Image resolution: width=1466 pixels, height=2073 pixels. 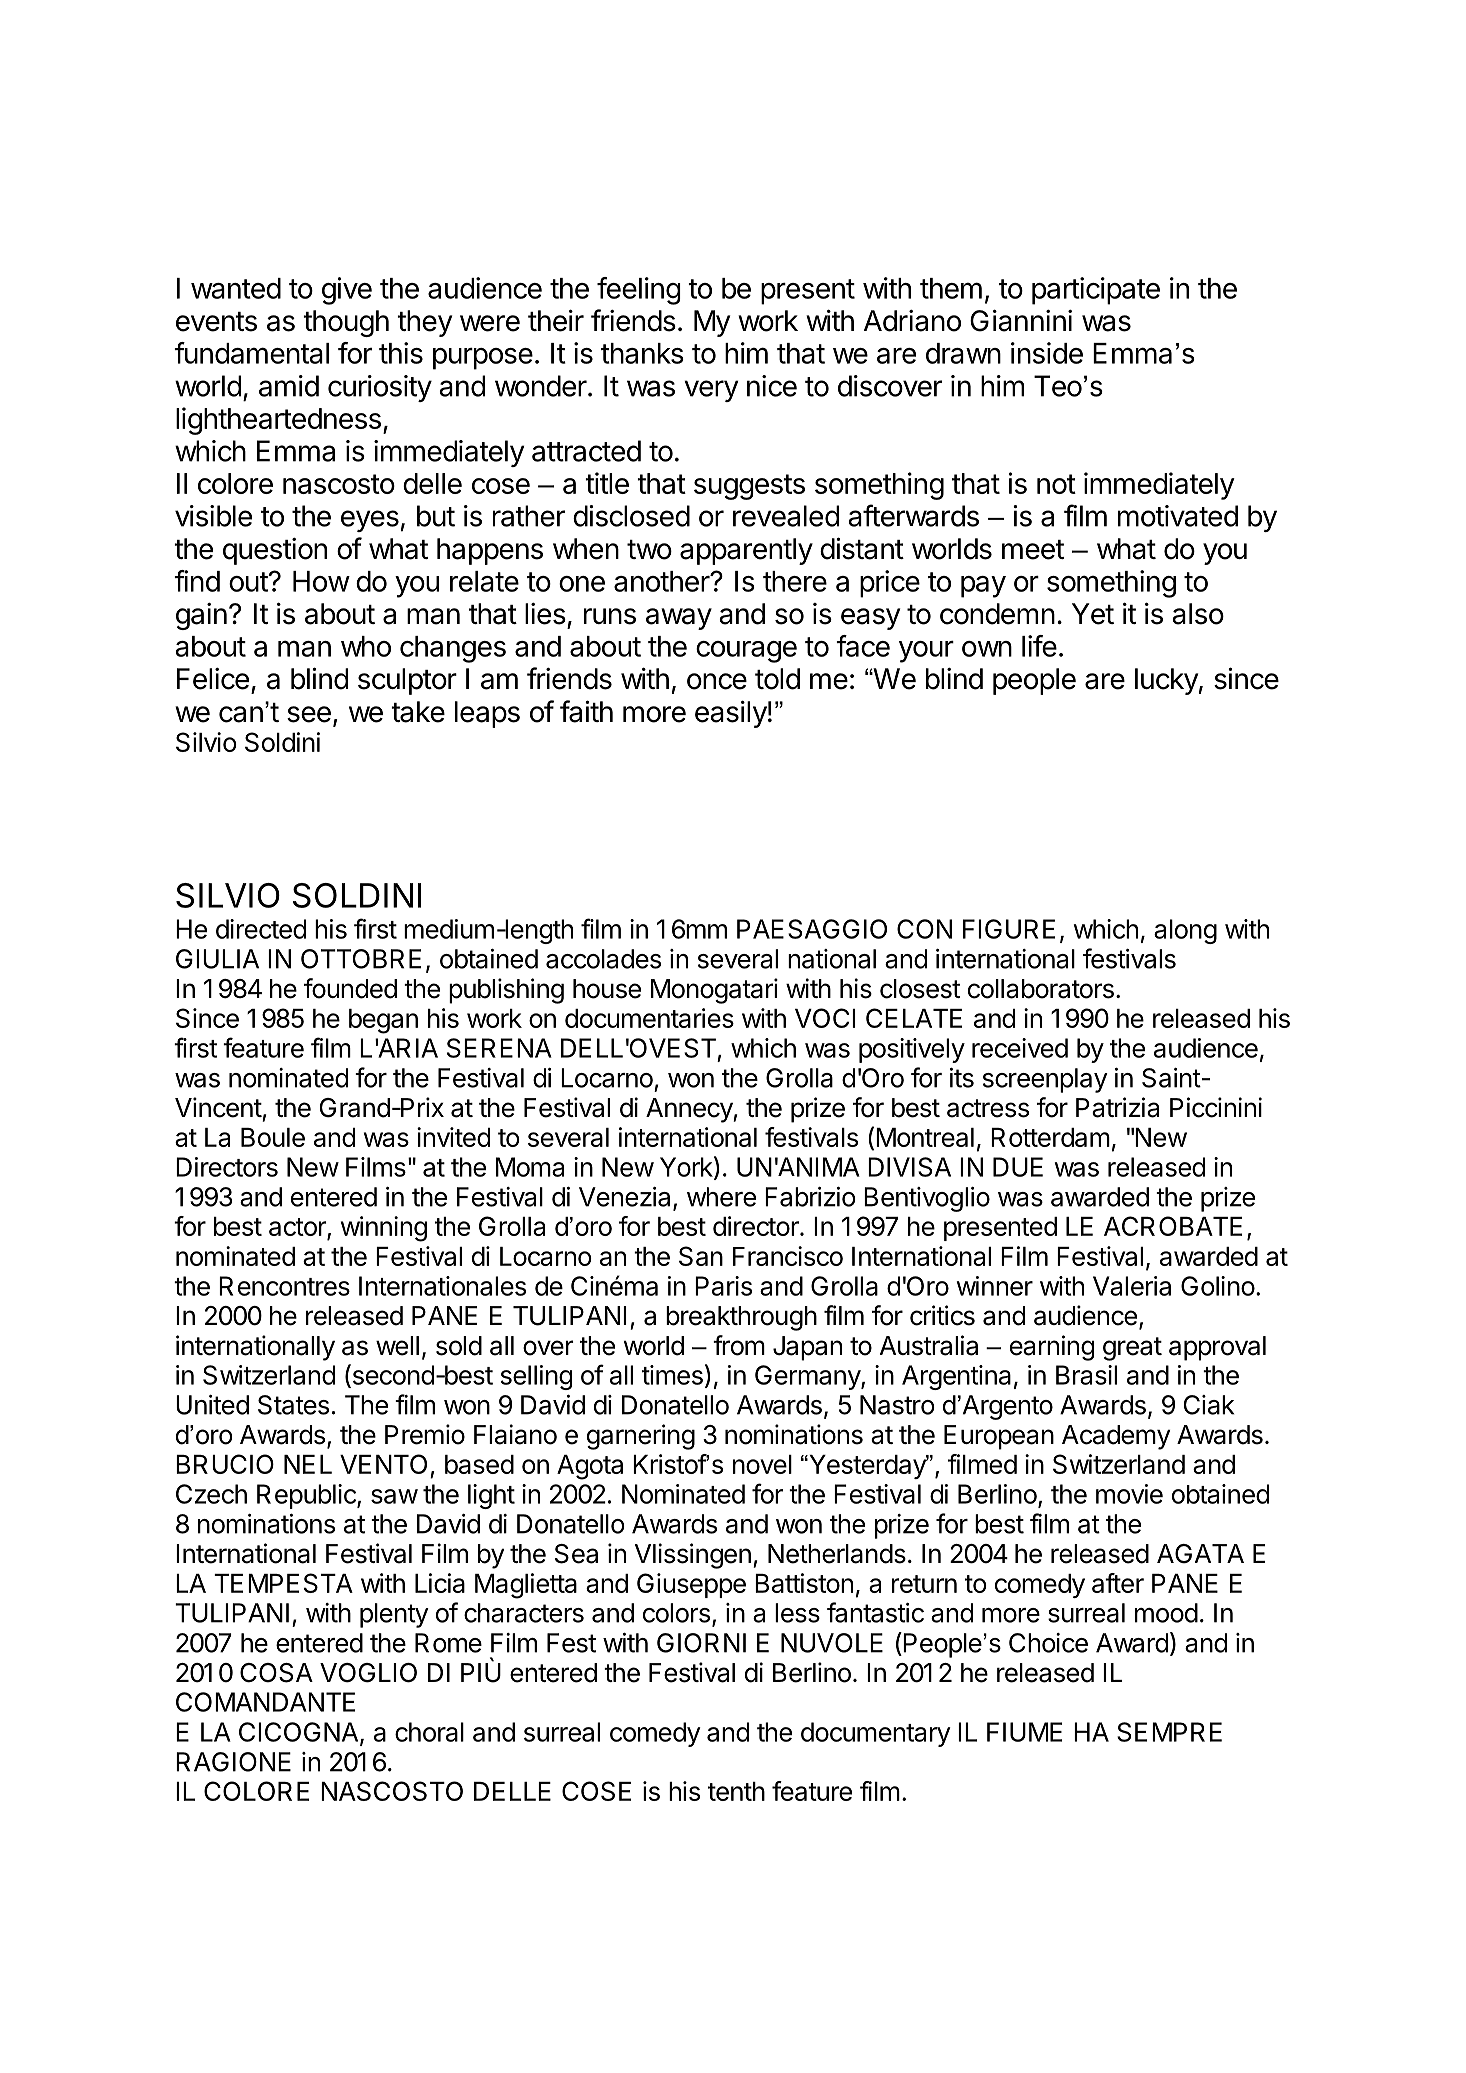 What do you see at coordinates (1047, 353) in the document?
I see `inside` at bounding box center [1047, 353].
